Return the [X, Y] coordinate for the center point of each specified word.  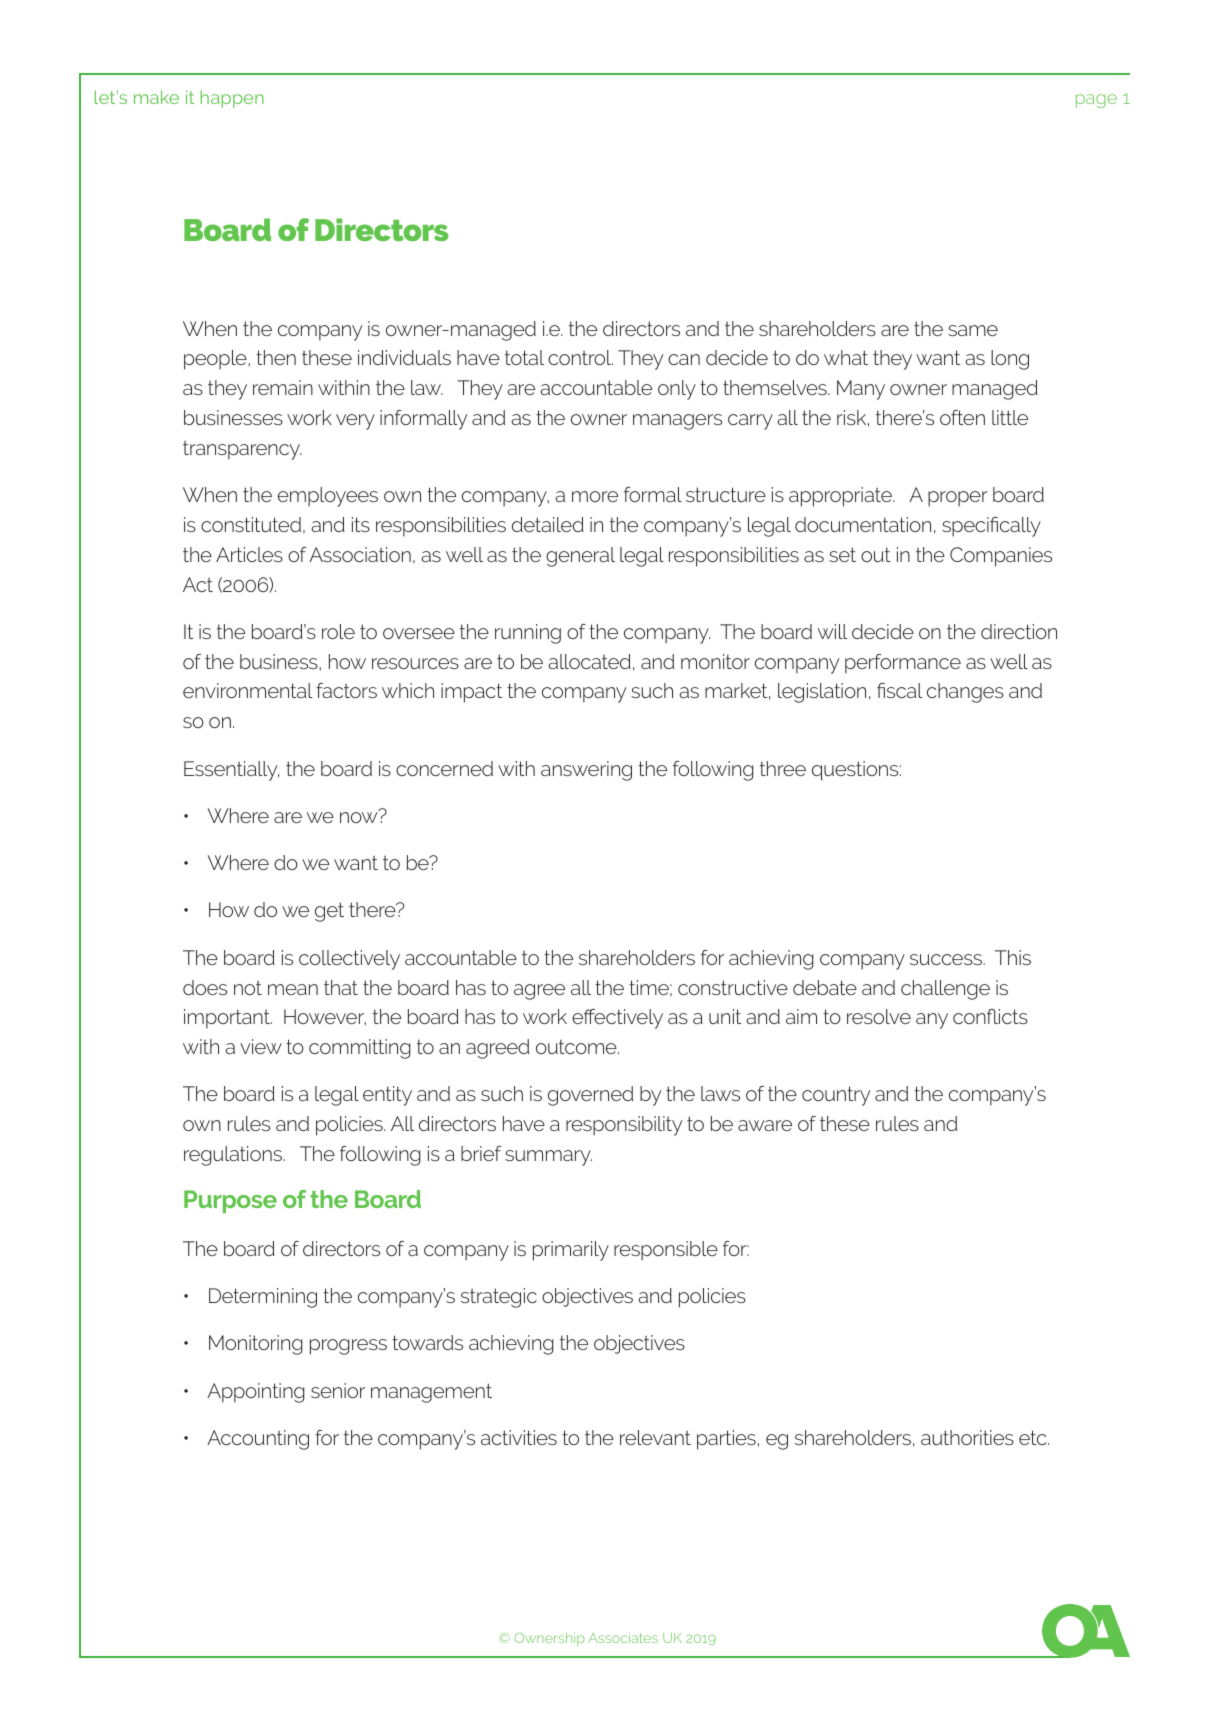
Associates [623, 1638]
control [580, 357]
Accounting [258, 1440]
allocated [589, 661]
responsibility [624, 1126]
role [338, 631]
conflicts [990, 1016]
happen [232, 99]
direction [1019, 631]
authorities [967, 1437]
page [1096, 101]
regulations [234, 1156]
